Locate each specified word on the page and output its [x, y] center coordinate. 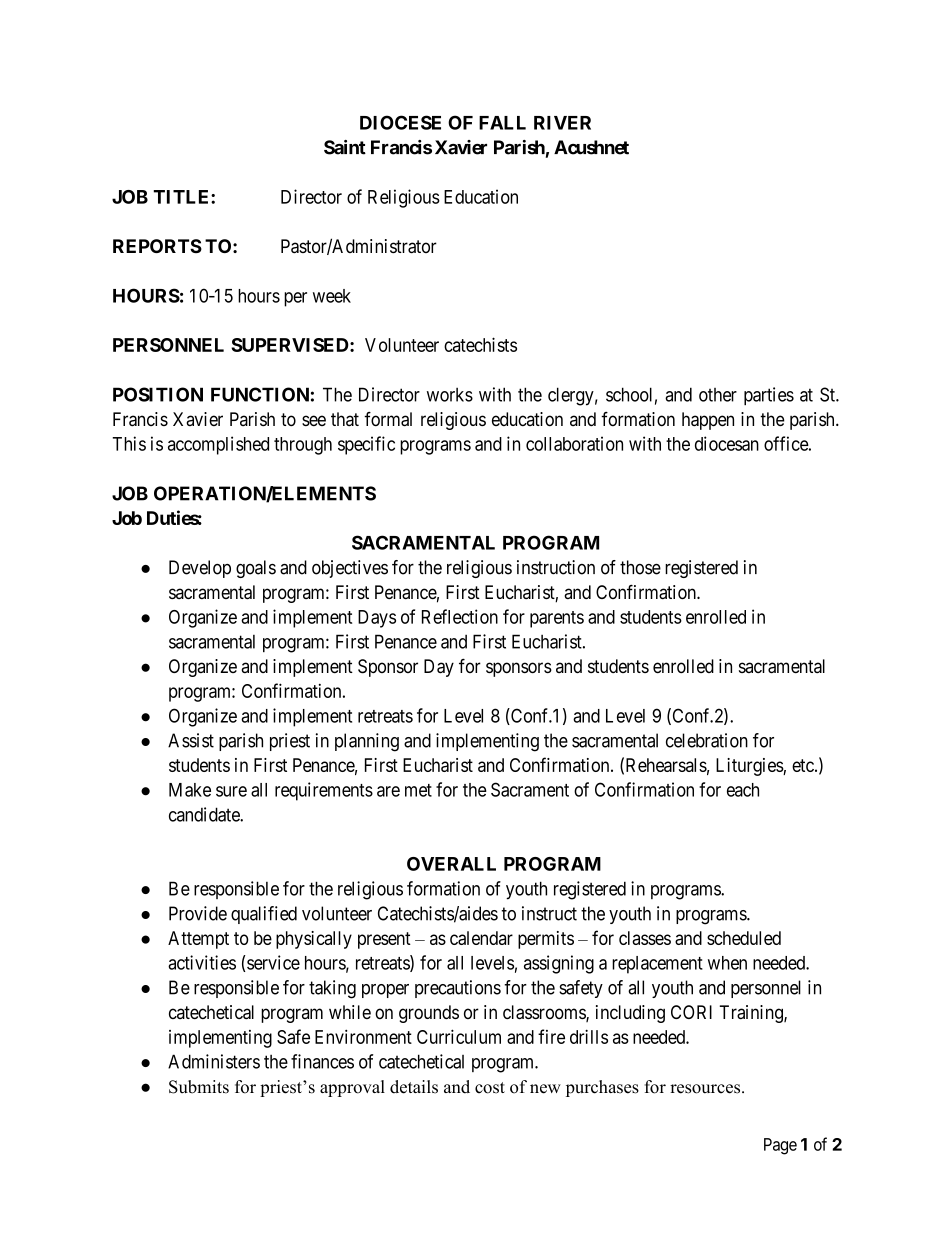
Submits [199, 1087]
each [743, 790]
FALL [502, 123]
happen [708, 421]
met [418, 790]
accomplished [218, 445]
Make [190, 790]
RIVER [562, 123]
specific [366, 445]
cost [490, 1088]
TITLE [182, 197]
